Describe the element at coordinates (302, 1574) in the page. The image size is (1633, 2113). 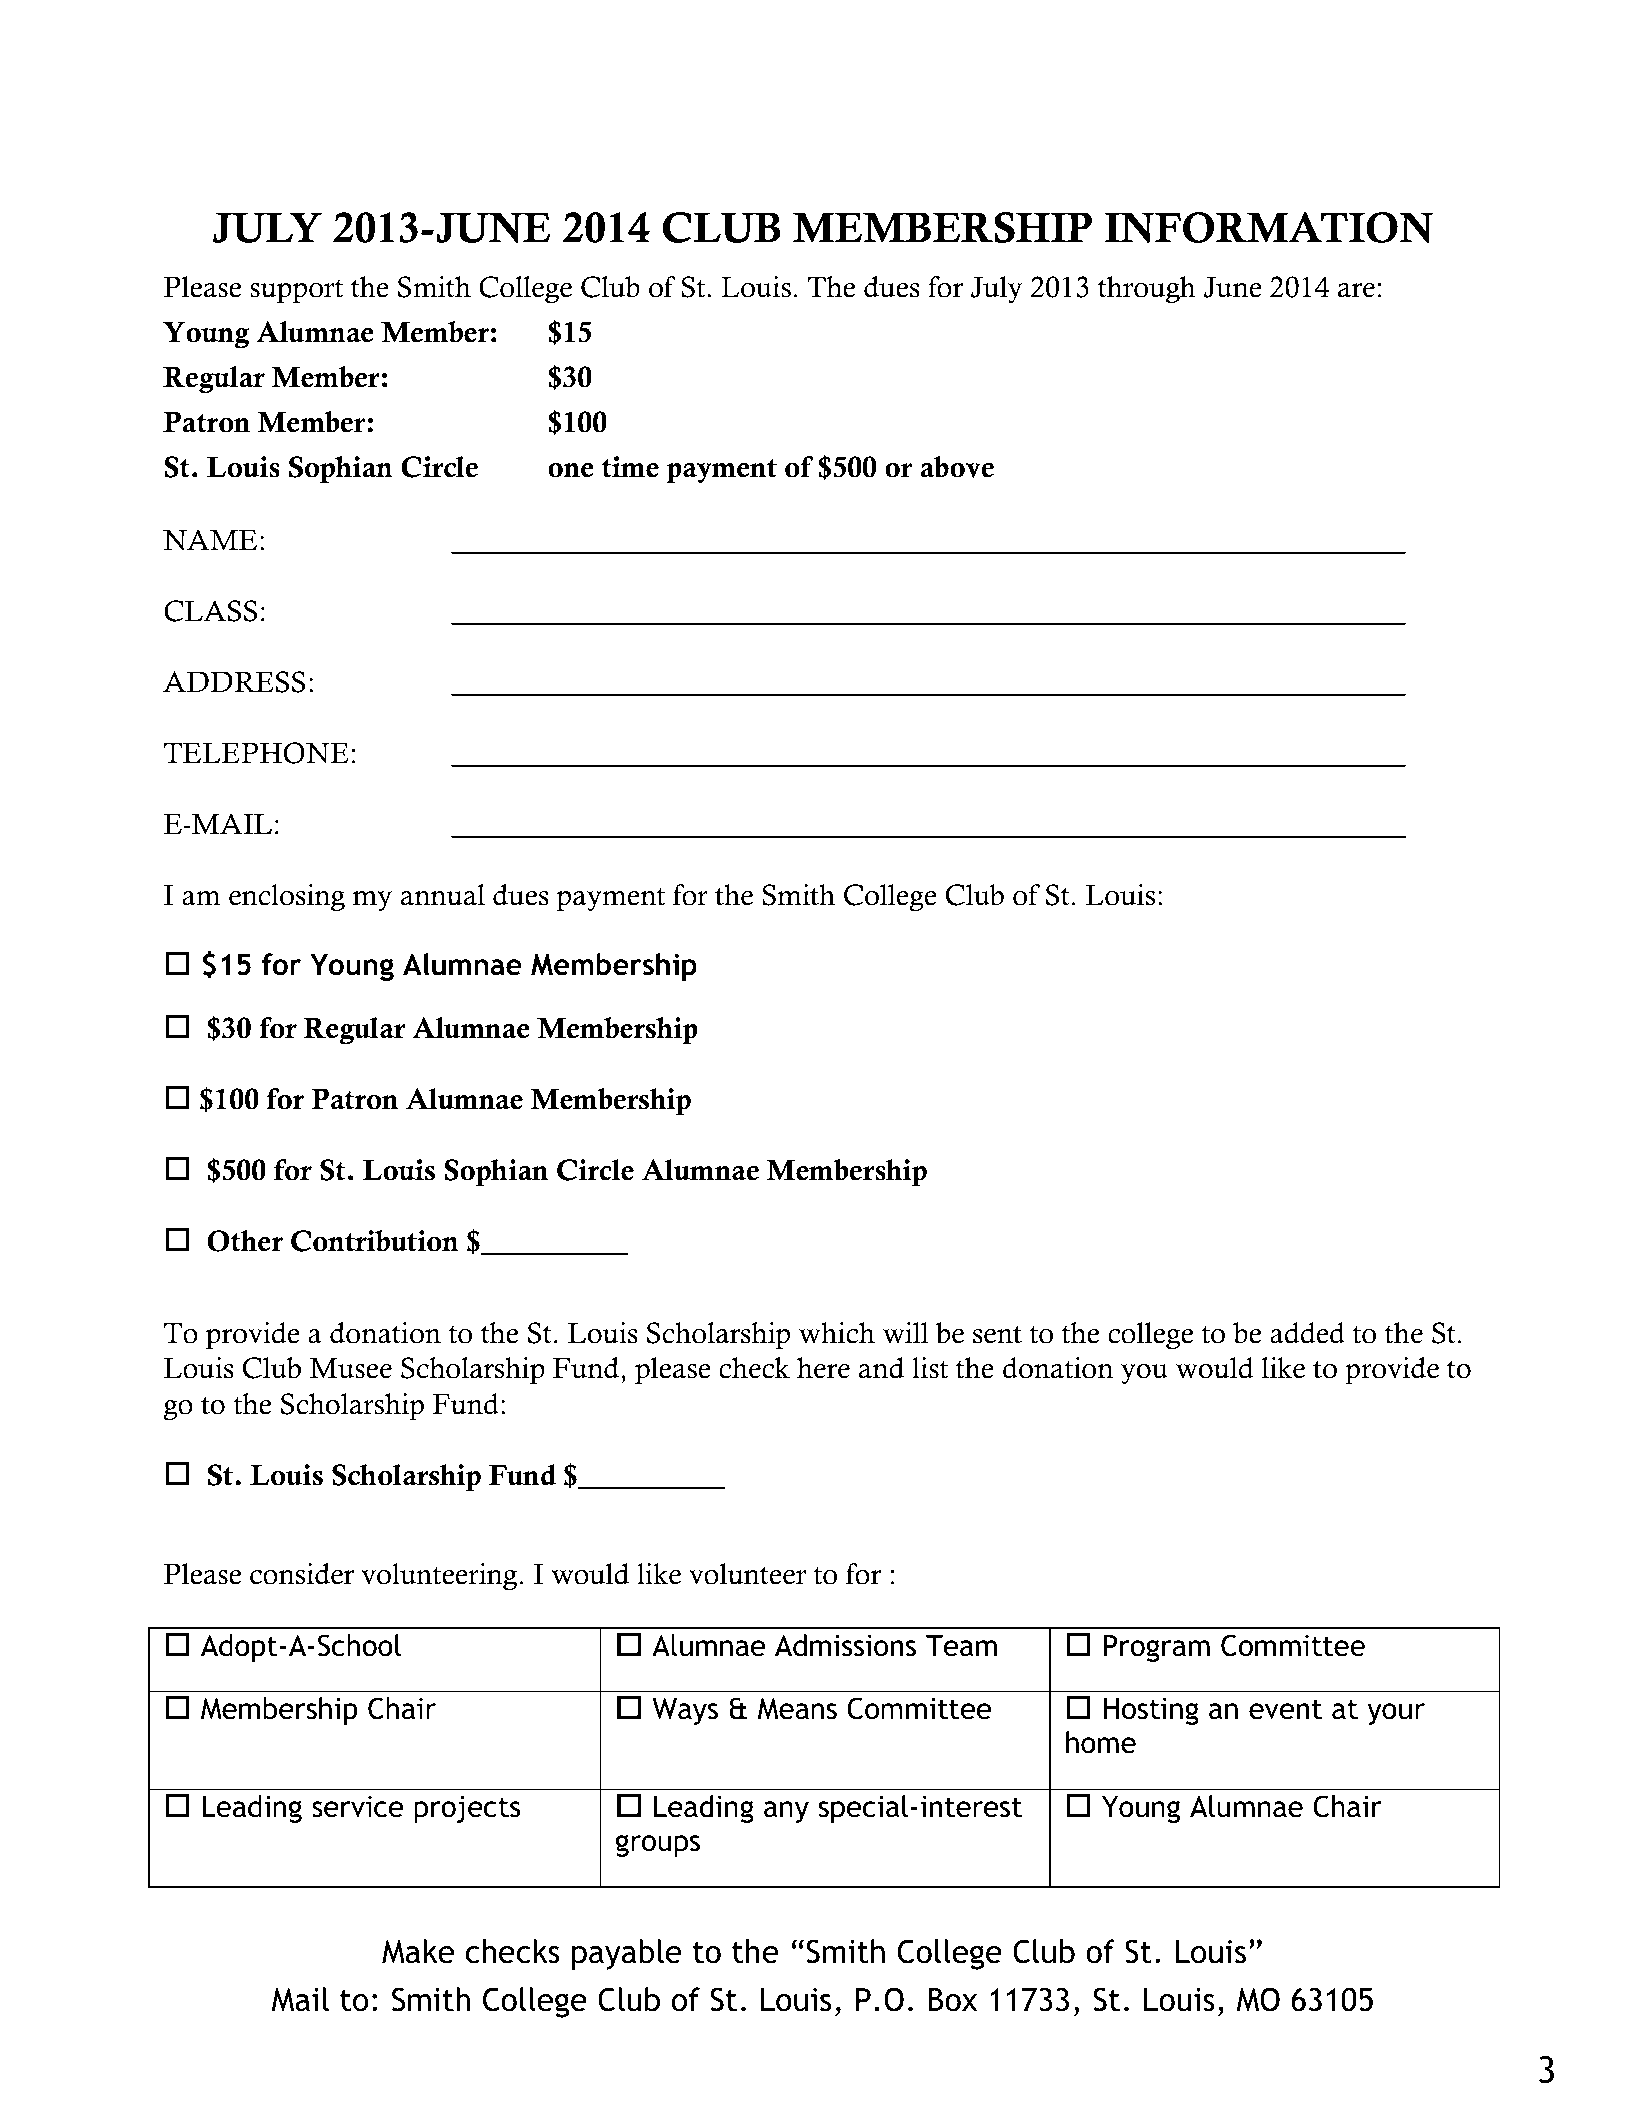
I see `consider` at that location.
